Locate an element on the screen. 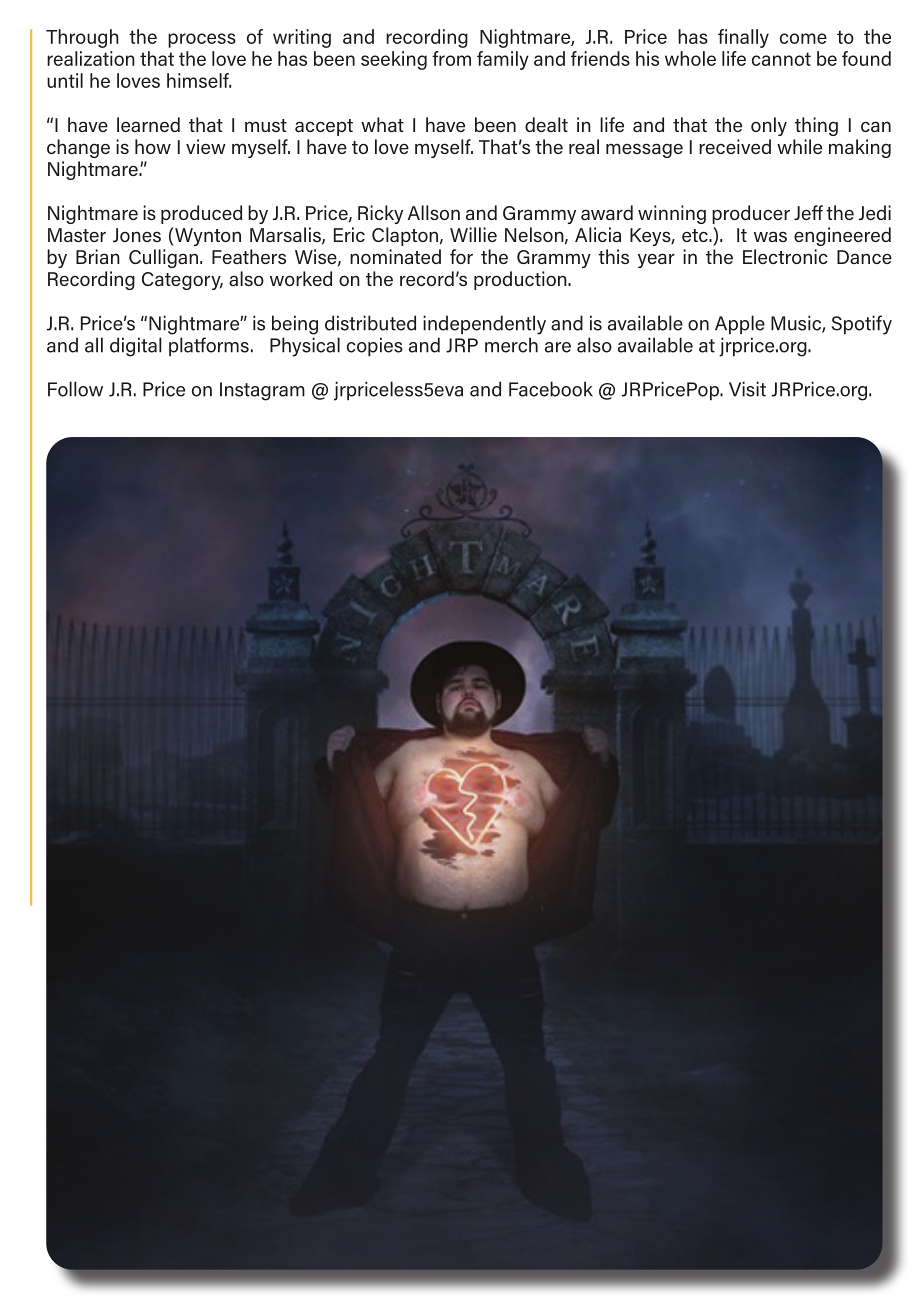  cannot is located at coordinates (781, 59).
